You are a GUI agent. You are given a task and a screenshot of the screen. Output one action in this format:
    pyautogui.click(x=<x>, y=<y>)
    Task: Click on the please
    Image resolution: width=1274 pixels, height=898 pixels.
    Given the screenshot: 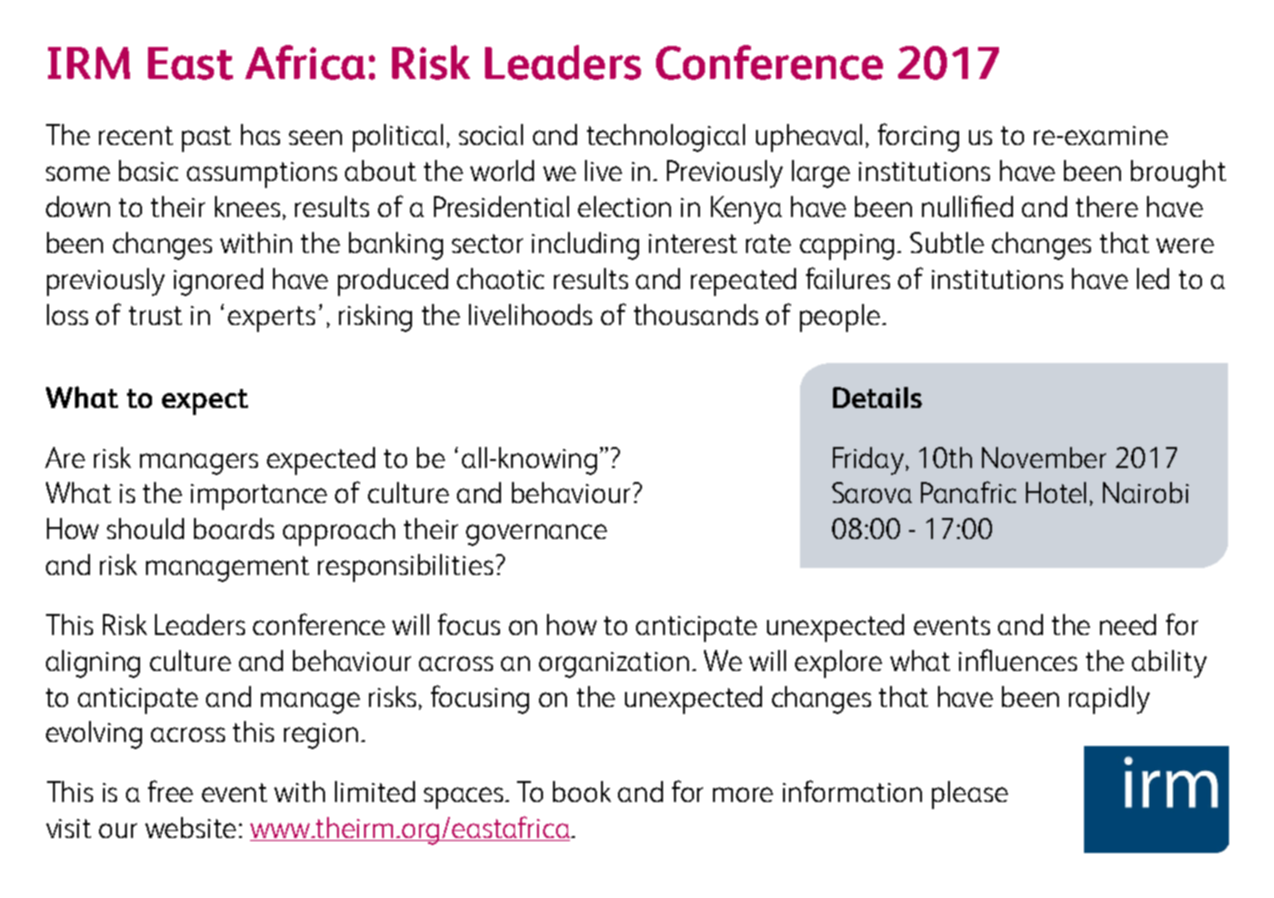 What is the action you would take?
    pyautogui.click(x=970, y=795)
